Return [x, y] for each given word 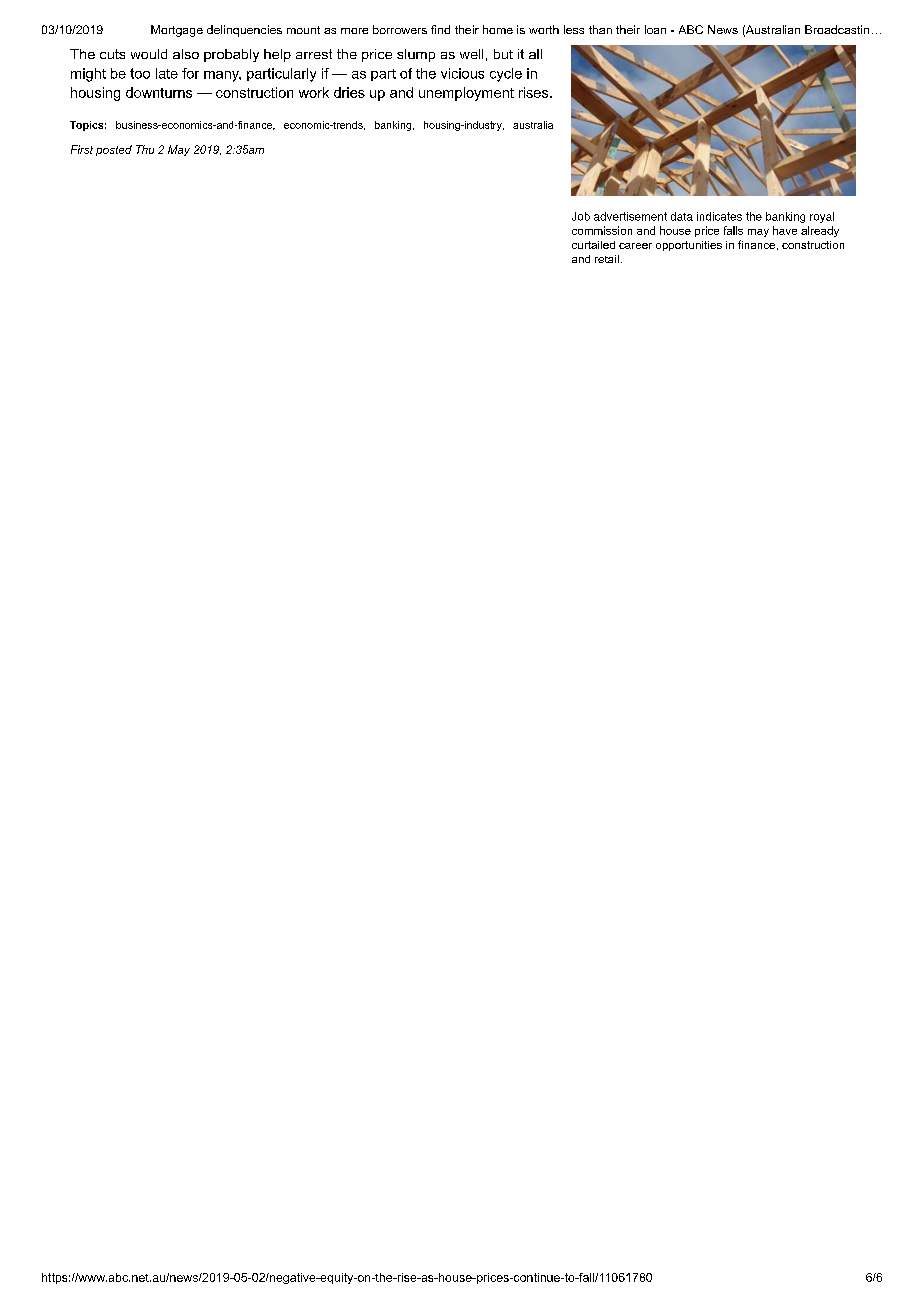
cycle [506, 75]
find [440, 29]
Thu [145, 149]
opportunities [689, 246]
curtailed [593, 245]
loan [655, 29]
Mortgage [177, 31]
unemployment [466, 94]
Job [581, 216]
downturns [159, 92]
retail [607, 259]
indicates [719, 216]
